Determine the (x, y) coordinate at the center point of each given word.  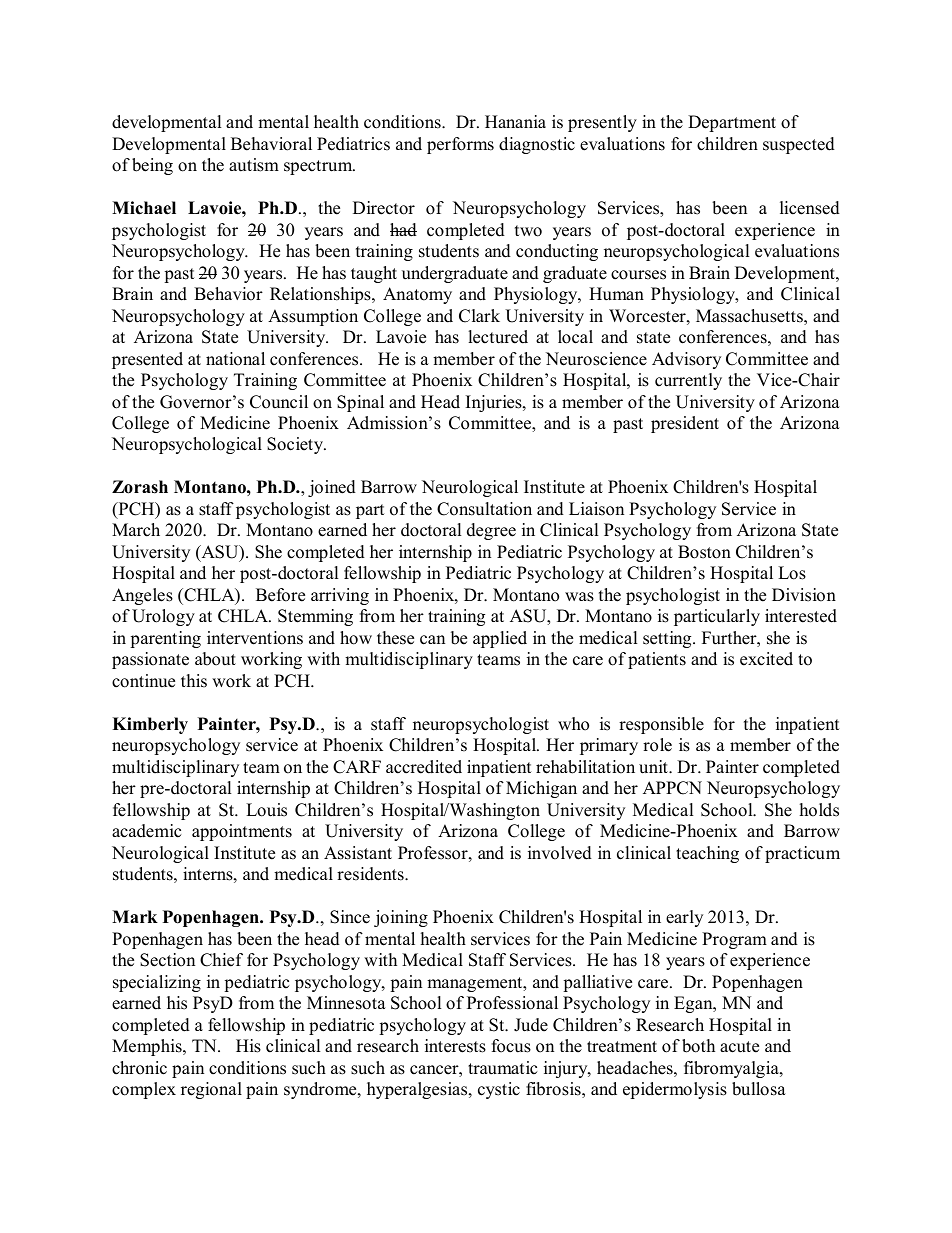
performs (460, 145)
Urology (163, 617)
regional (211, 1090)
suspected (799, 145)
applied (500, 639)
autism (254, 165)
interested (801, 616)
